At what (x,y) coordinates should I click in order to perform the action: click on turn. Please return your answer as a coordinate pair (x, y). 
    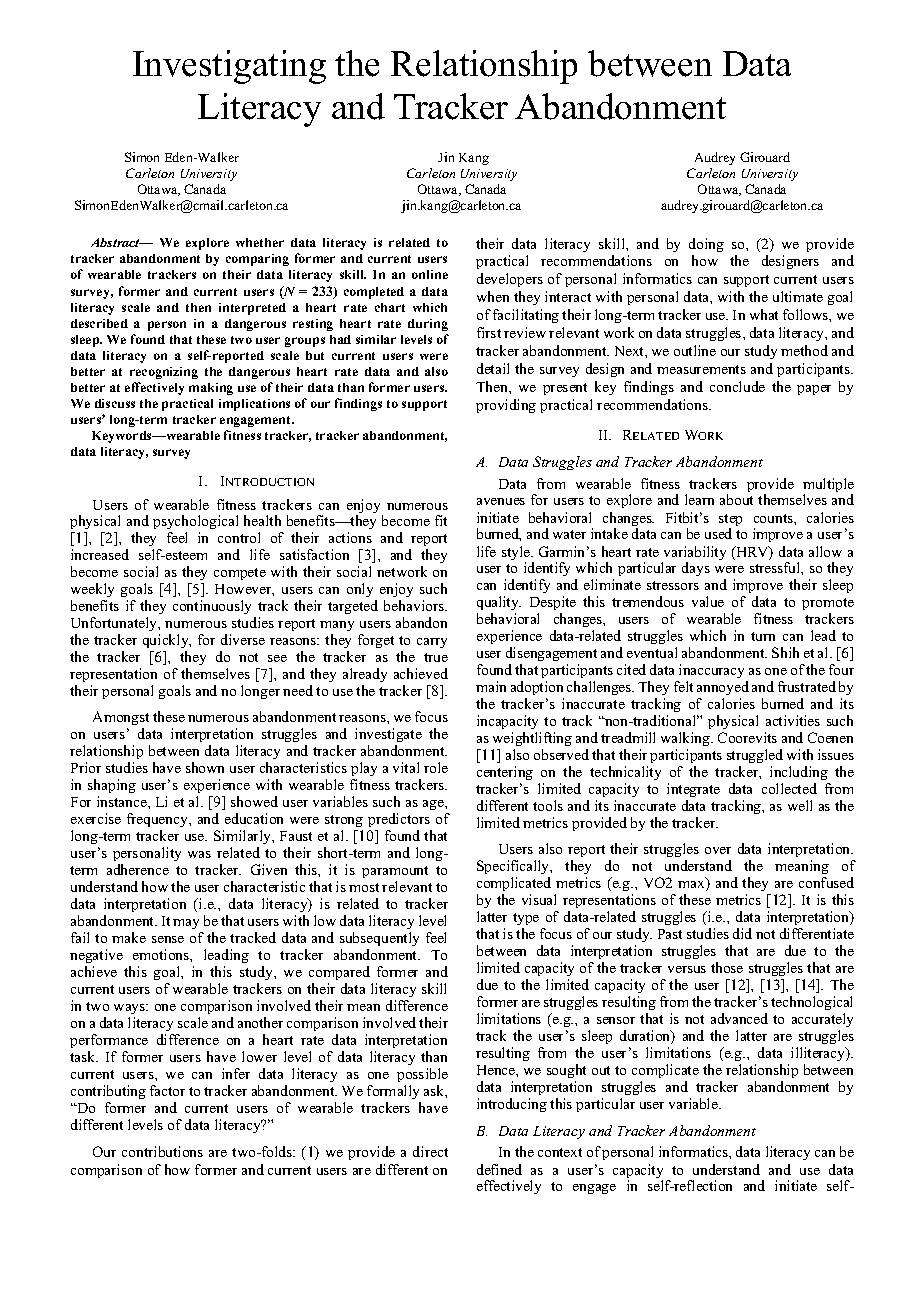
    Looking at the image, I should click on (763, 636).
